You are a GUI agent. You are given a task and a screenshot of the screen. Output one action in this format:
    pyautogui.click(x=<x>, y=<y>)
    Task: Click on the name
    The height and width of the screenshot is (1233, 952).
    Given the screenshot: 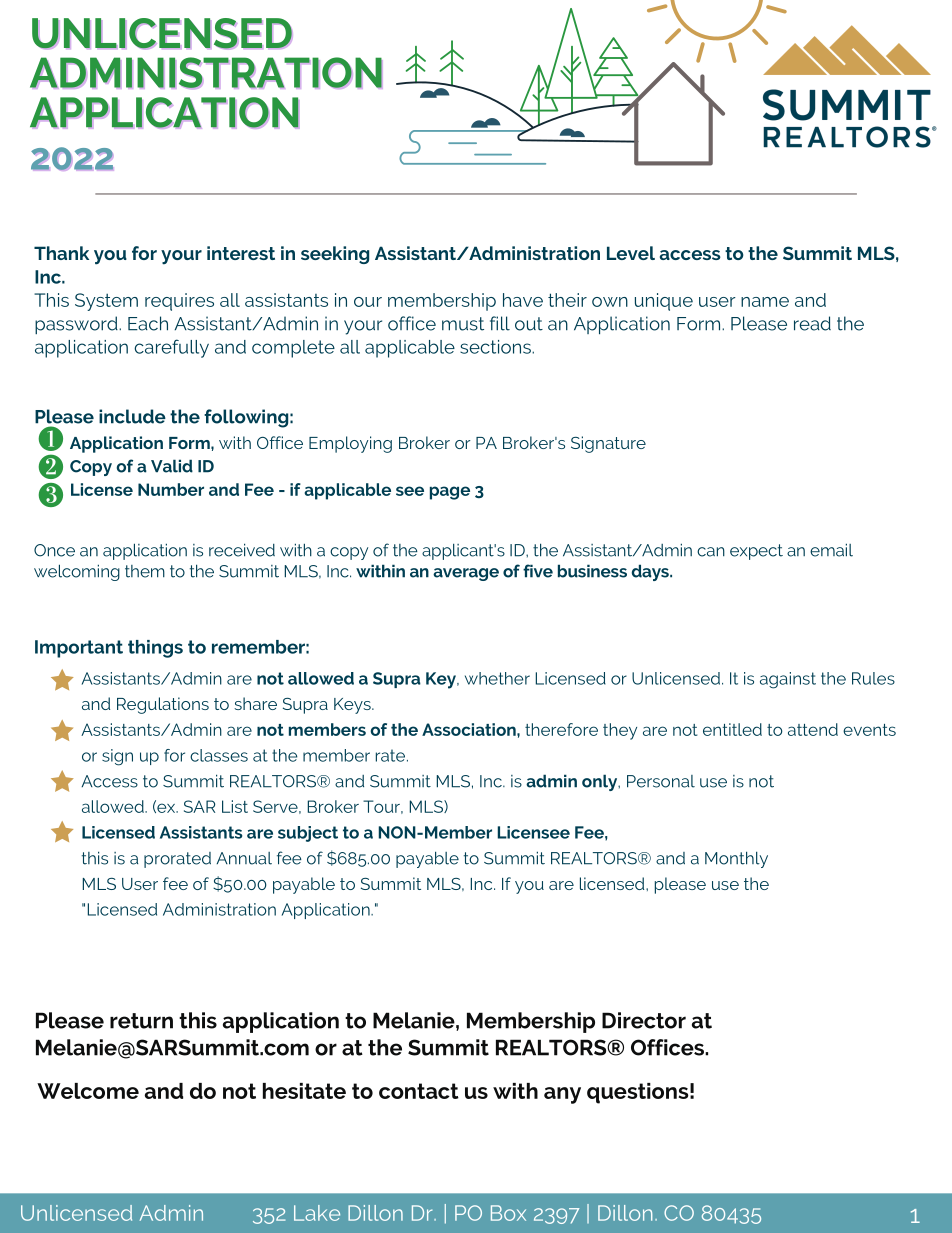 What is the action you would take?
    pyautogui.click(x=765, y=302)
